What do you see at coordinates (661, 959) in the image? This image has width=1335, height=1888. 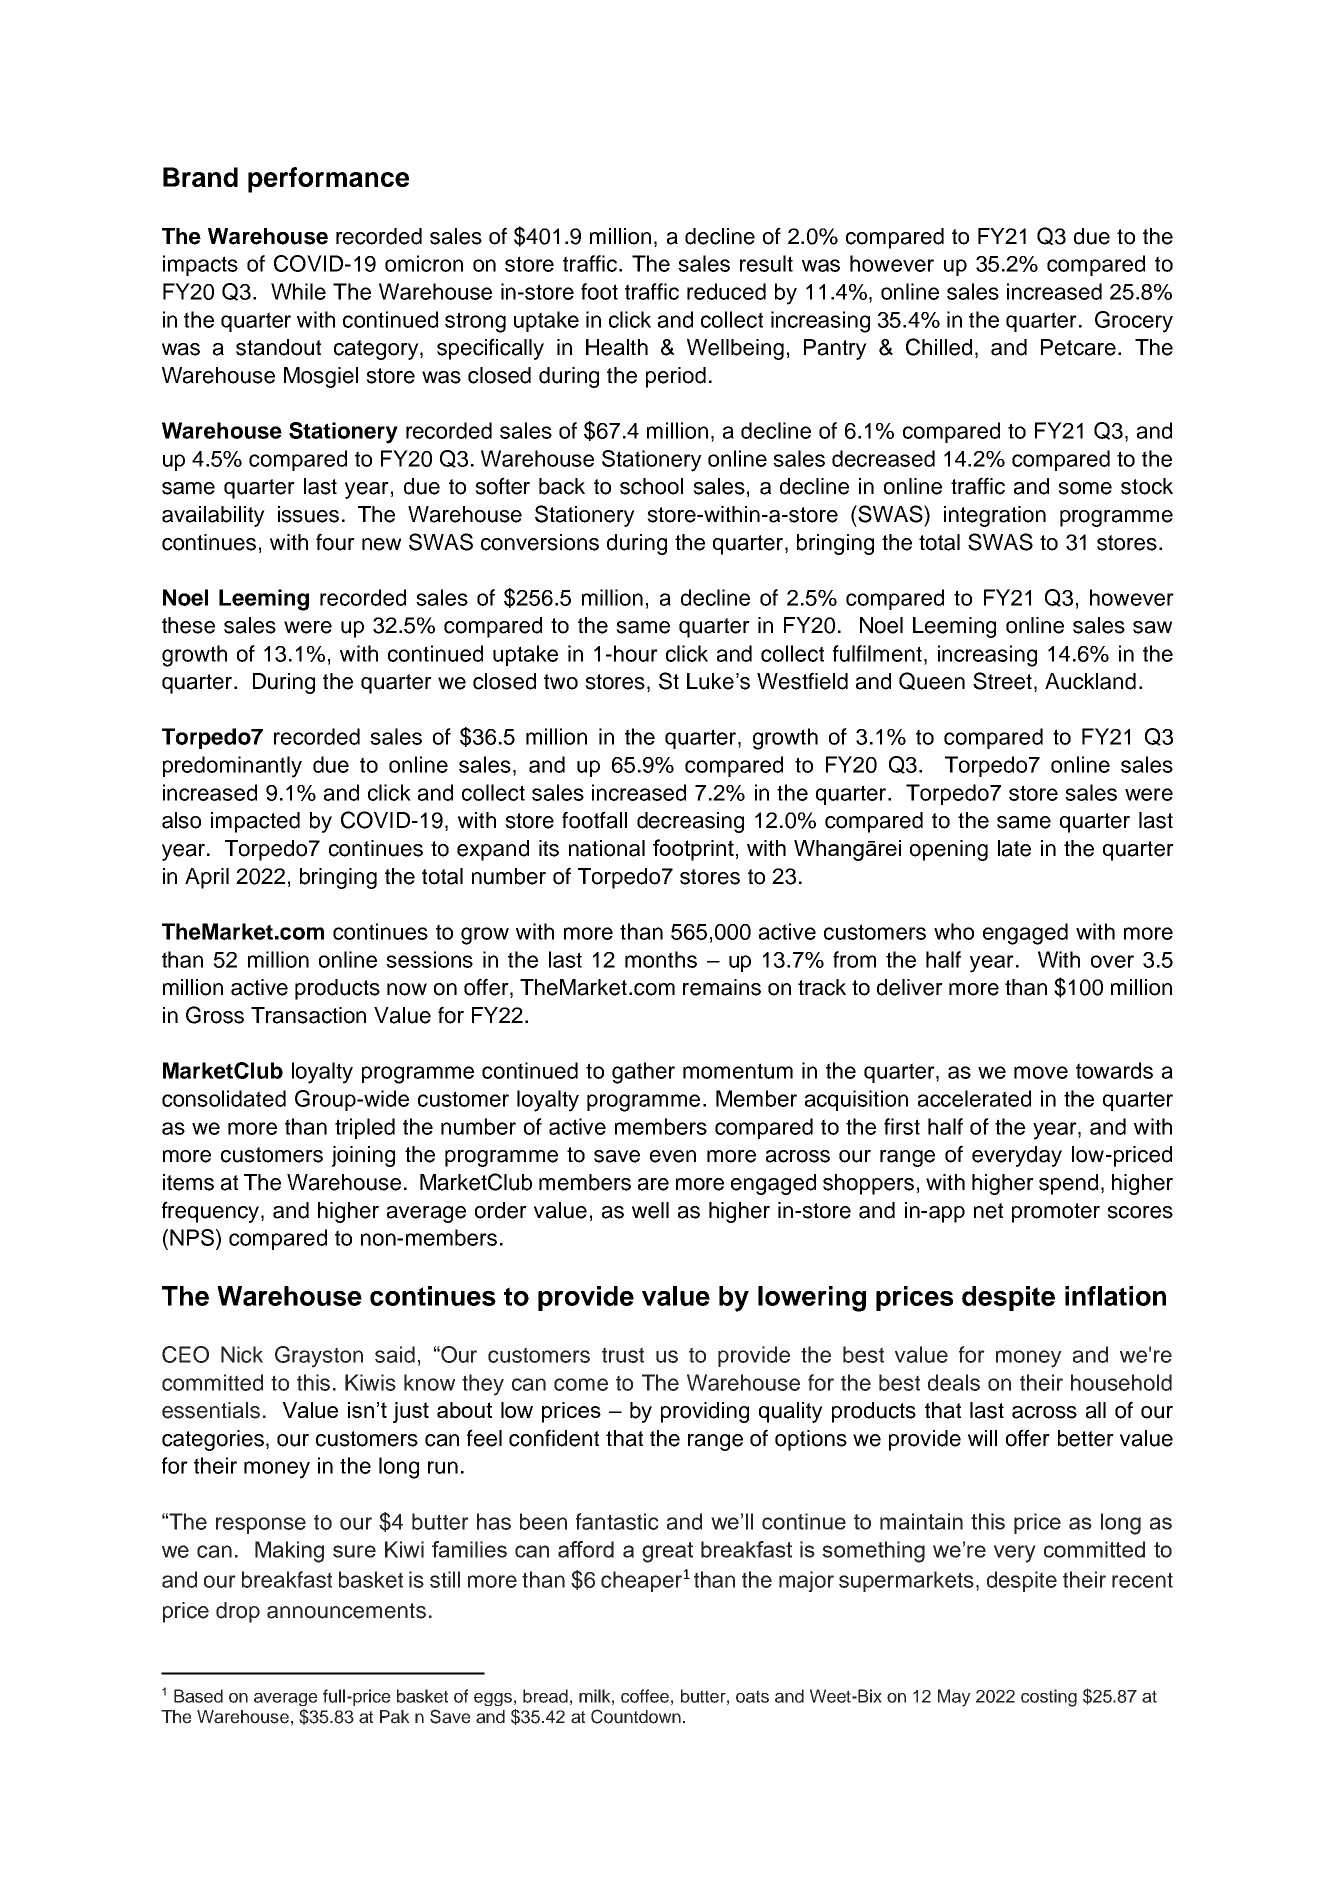 I see `months` at bounding box center [661, 959].
